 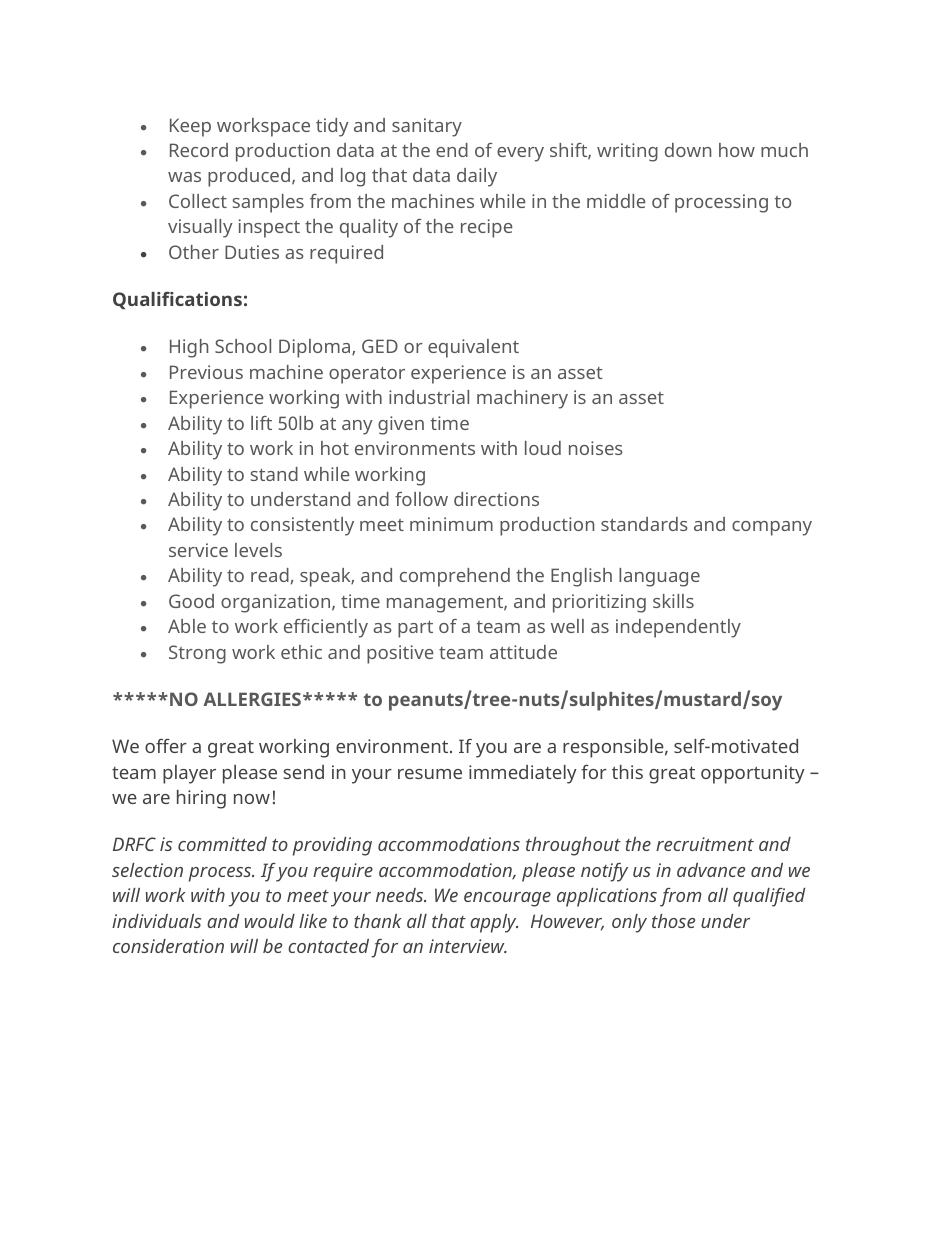 What do you see at coordinates (678, 628) in the page?
I see `independently` at bounding box center [678, 628].
